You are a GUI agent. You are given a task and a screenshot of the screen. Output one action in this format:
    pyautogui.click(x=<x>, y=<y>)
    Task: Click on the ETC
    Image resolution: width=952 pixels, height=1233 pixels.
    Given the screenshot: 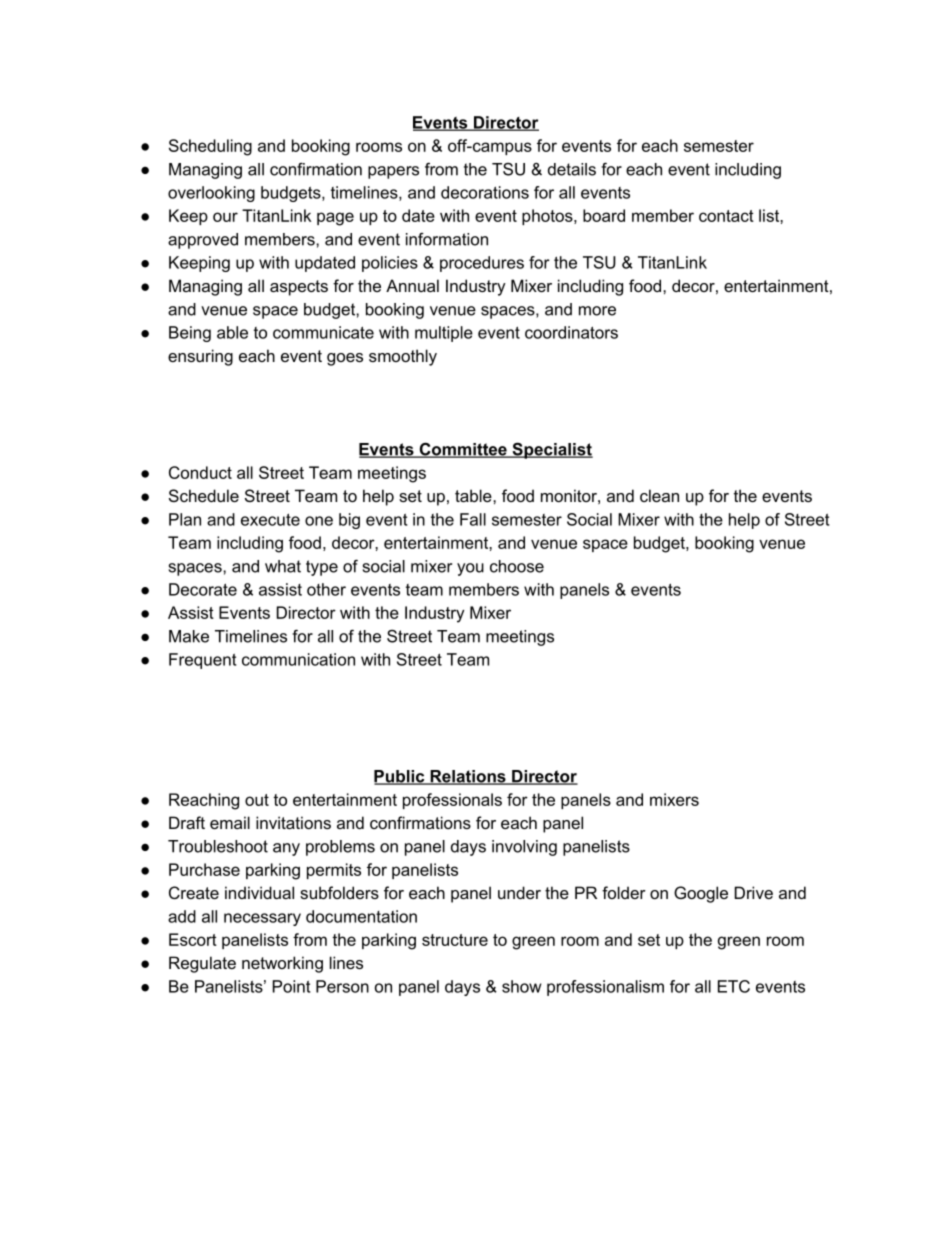 What is the action you would take?
    pyautogui.click(x=734, y=986)
